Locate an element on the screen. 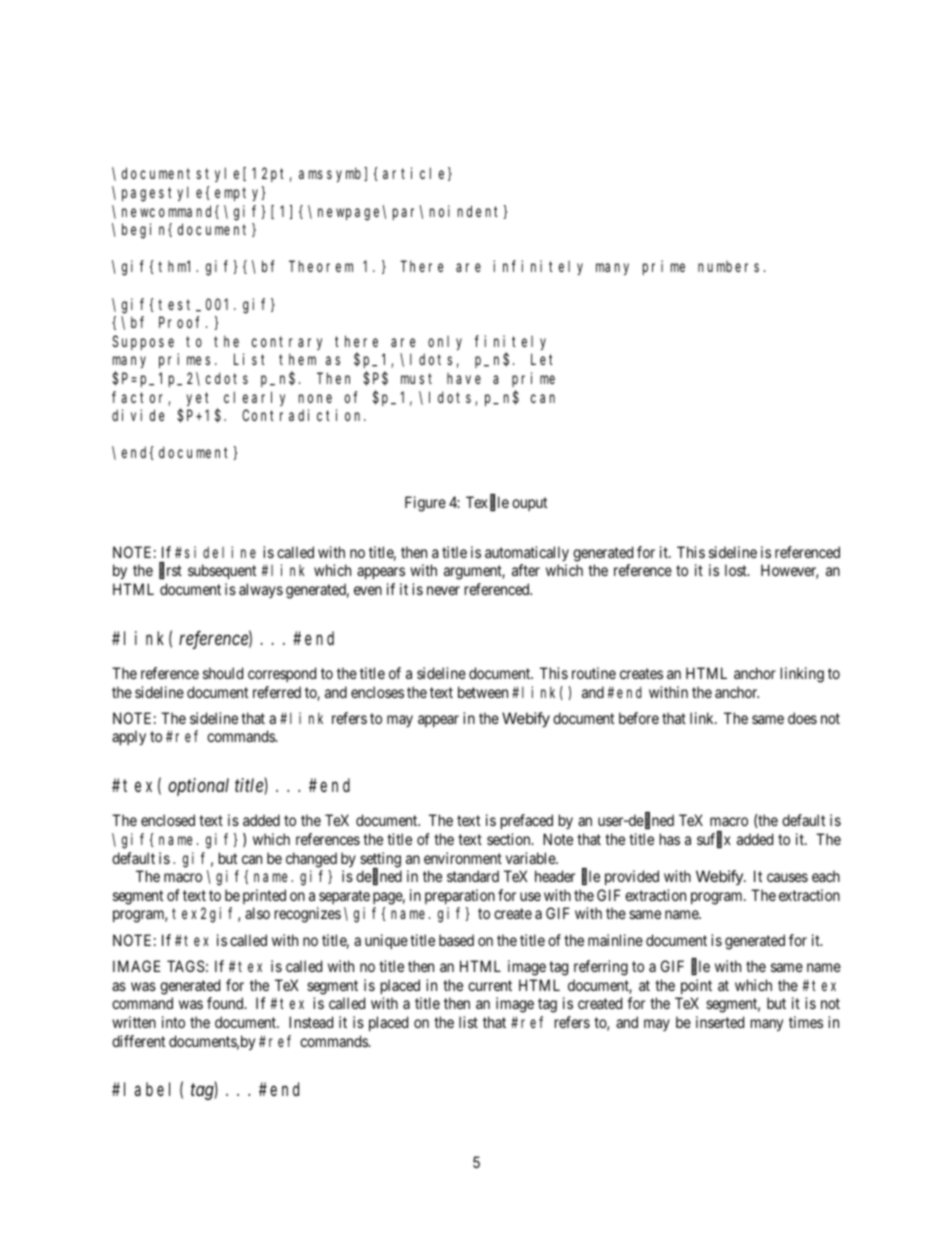  found is located at coordinates (226, 1003).
